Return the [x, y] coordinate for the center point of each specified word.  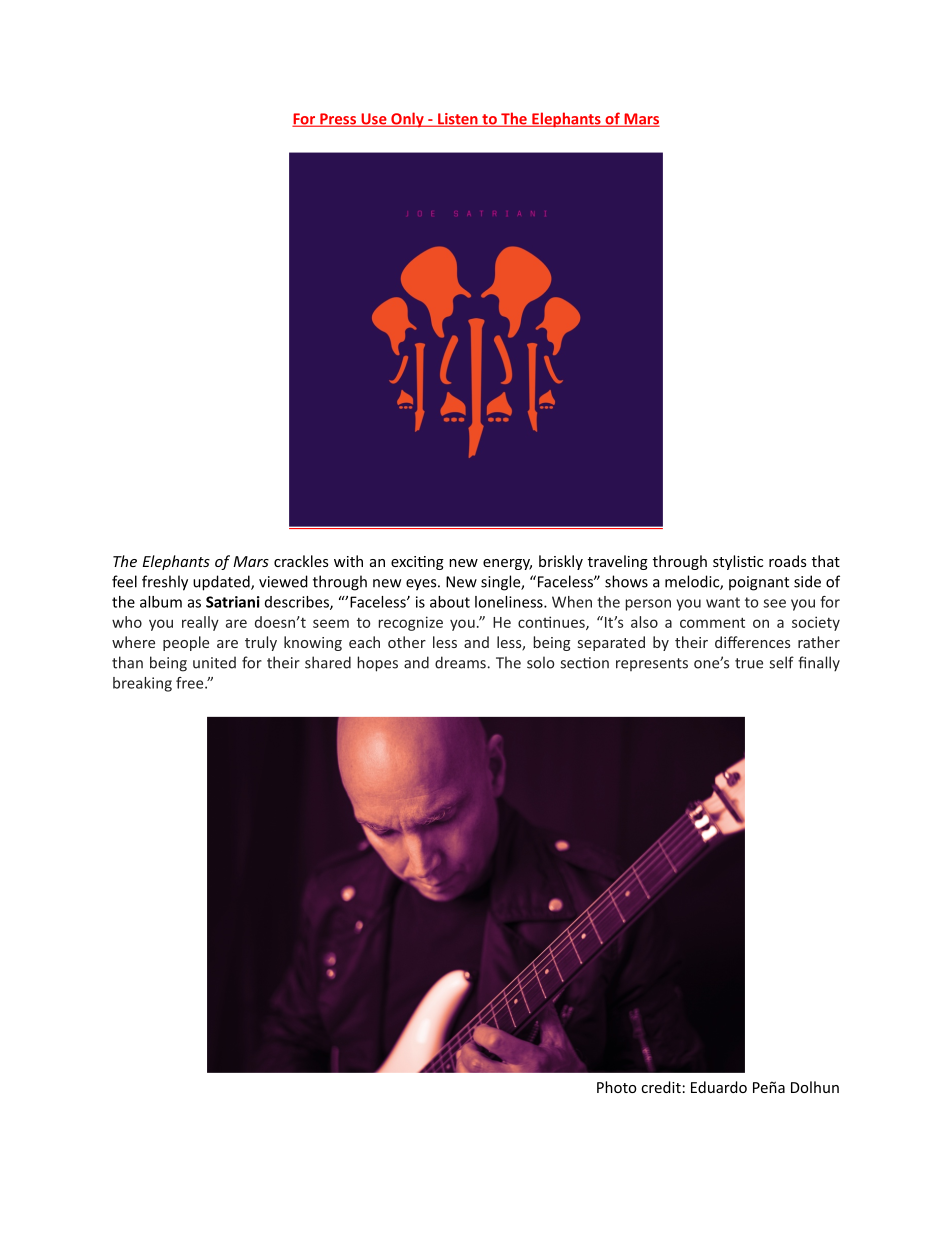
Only [407, 119]
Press [338, 120]
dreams [460, 662]
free [191, 683]
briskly [561, 562]
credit [661, 1087]
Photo [617, 1087]
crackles [301, 561]
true [749, 663]
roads [787, 561]
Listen [458, 120]
